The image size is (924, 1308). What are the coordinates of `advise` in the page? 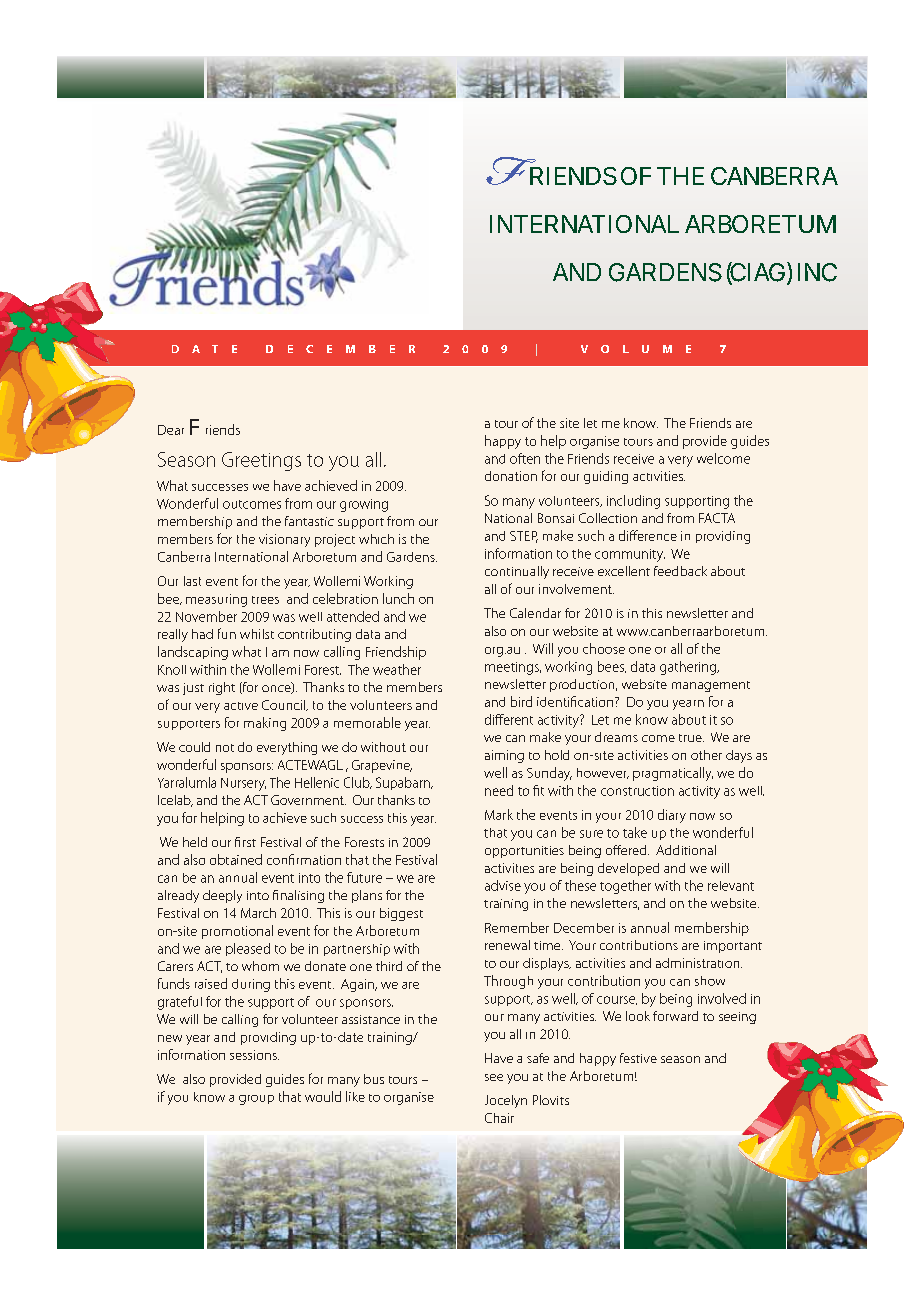 It's located at (503, 885).
